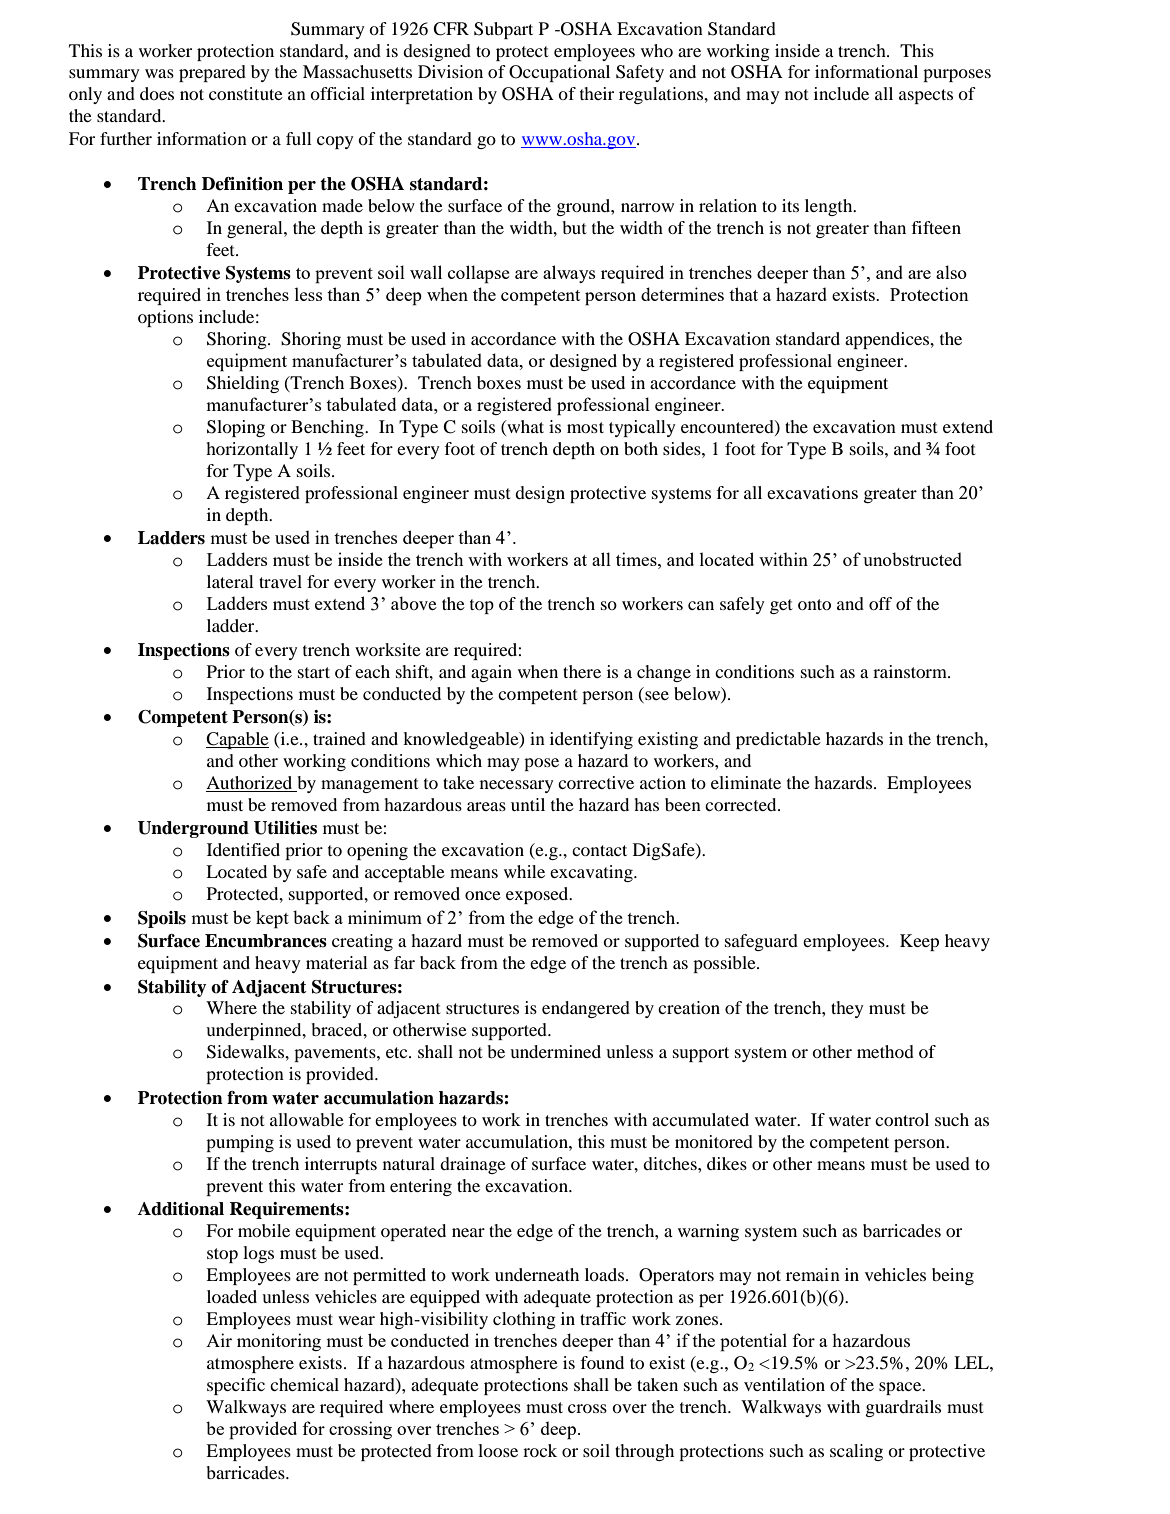 The height and width of the document is (1514, 1170). I want to click on necessary, so click(517, 786).
